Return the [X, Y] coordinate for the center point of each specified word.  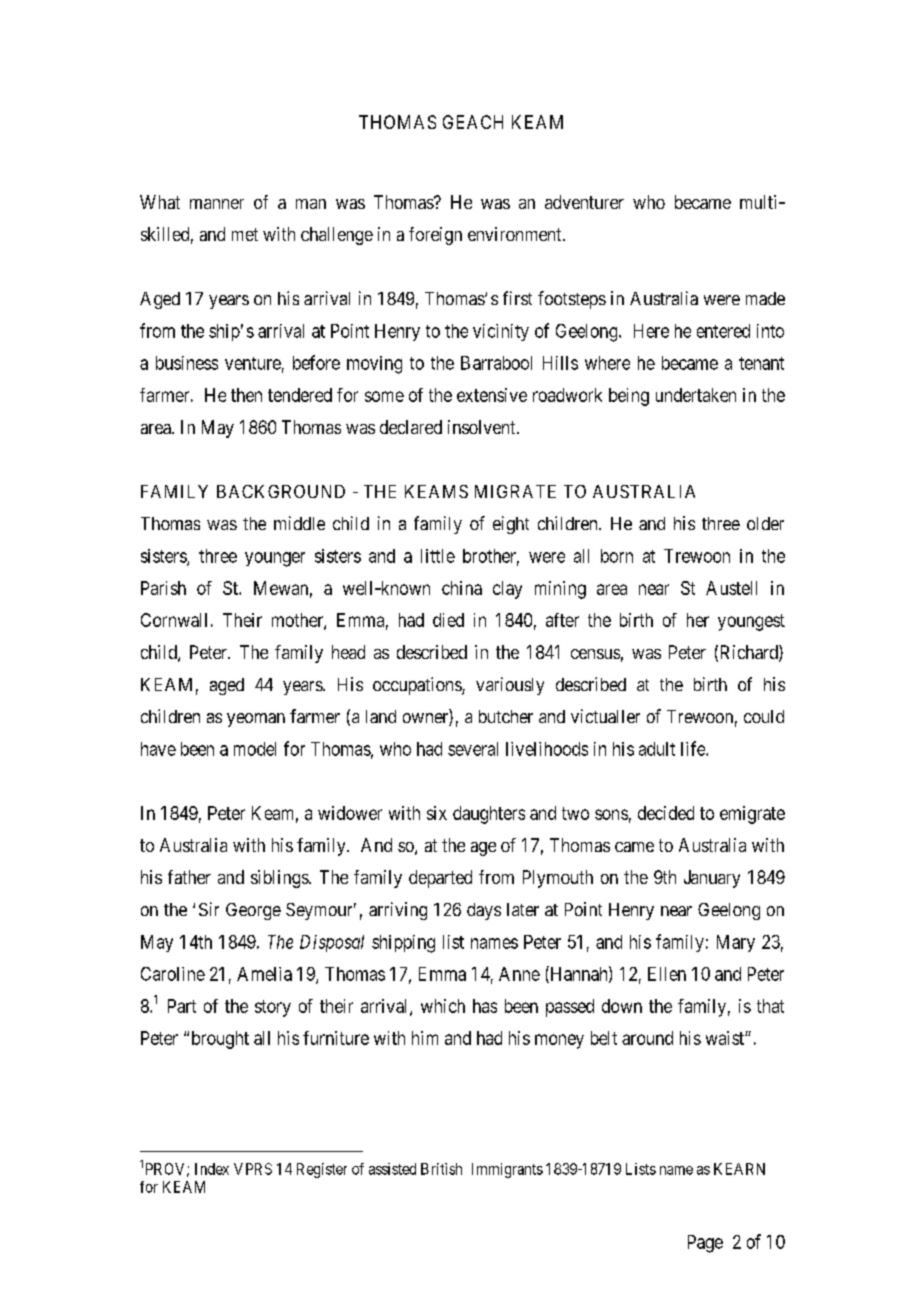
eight [511, 525]
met [245, 234]
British [441, 1169]
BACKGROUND [281, 491]
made [765, 298]
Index [212, 1169]
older [765, 523]
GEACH [473, 122]
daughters [489, 815]
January [712, 879]
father [189, 877]
